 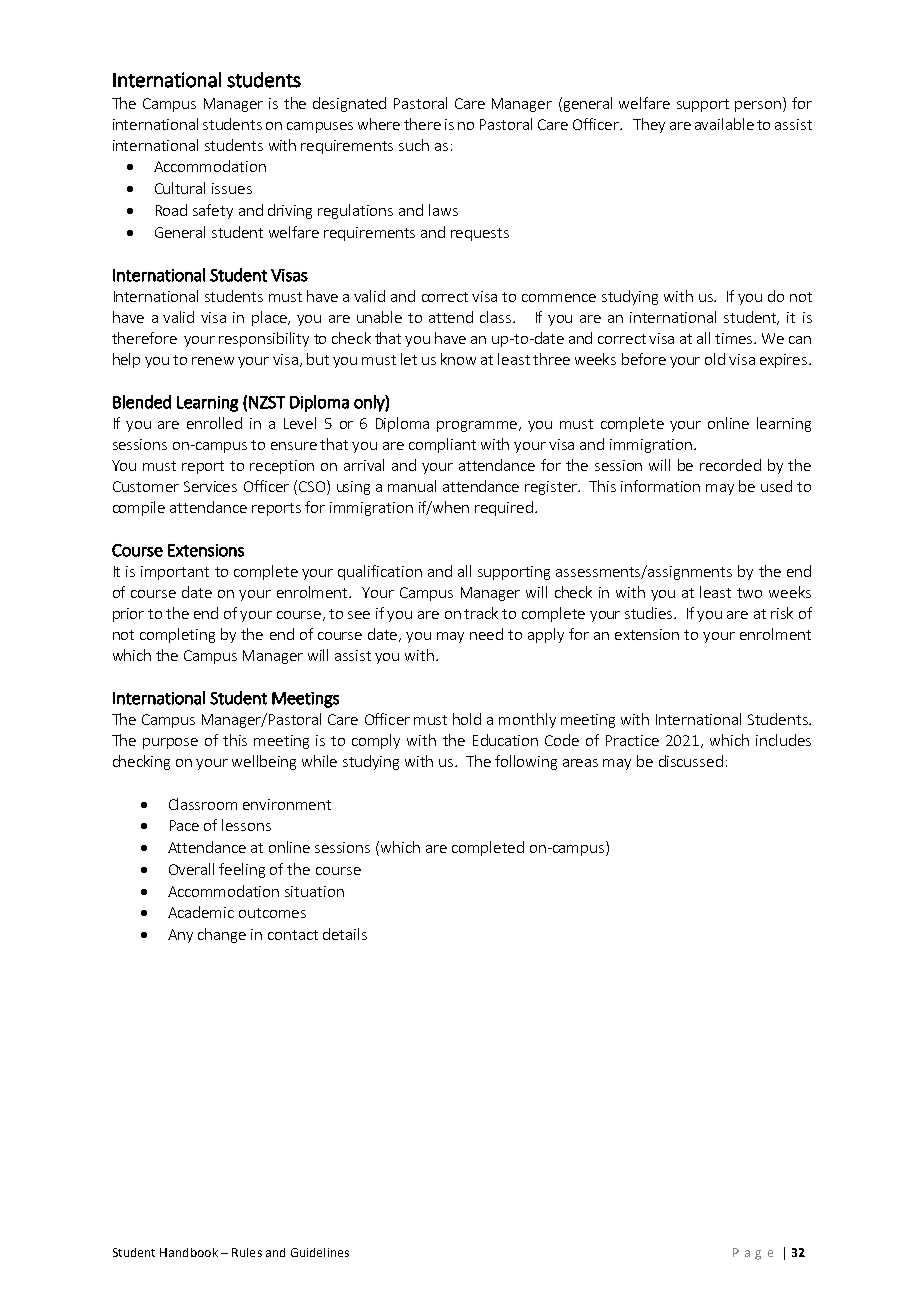 What do you see at coordinates (247, 1252) in the image?
I see `Rules` at bounding box center [247, 1252].
